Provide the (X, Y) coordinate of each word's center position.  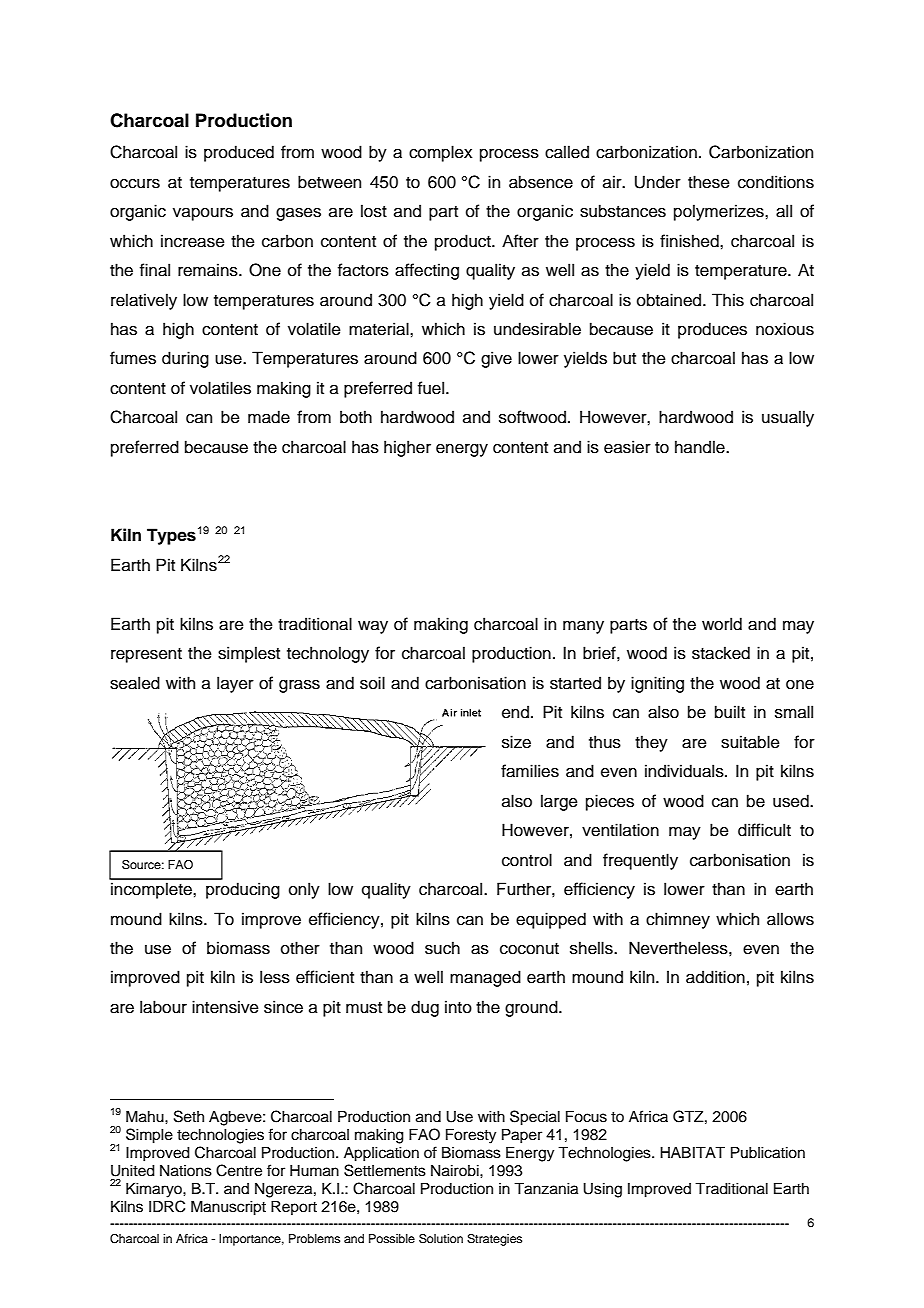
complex (440, 153)
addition (715, 977)
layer (235, 684)
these (709, 182)
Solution (441, 1239)
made (269, 417)
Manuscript (228, 1208)
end (515, 712)
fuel (432, 388)
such (442, 948)
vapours (203, 214)
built (730, 712)
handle (701, 447)
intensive (225, 1007)
